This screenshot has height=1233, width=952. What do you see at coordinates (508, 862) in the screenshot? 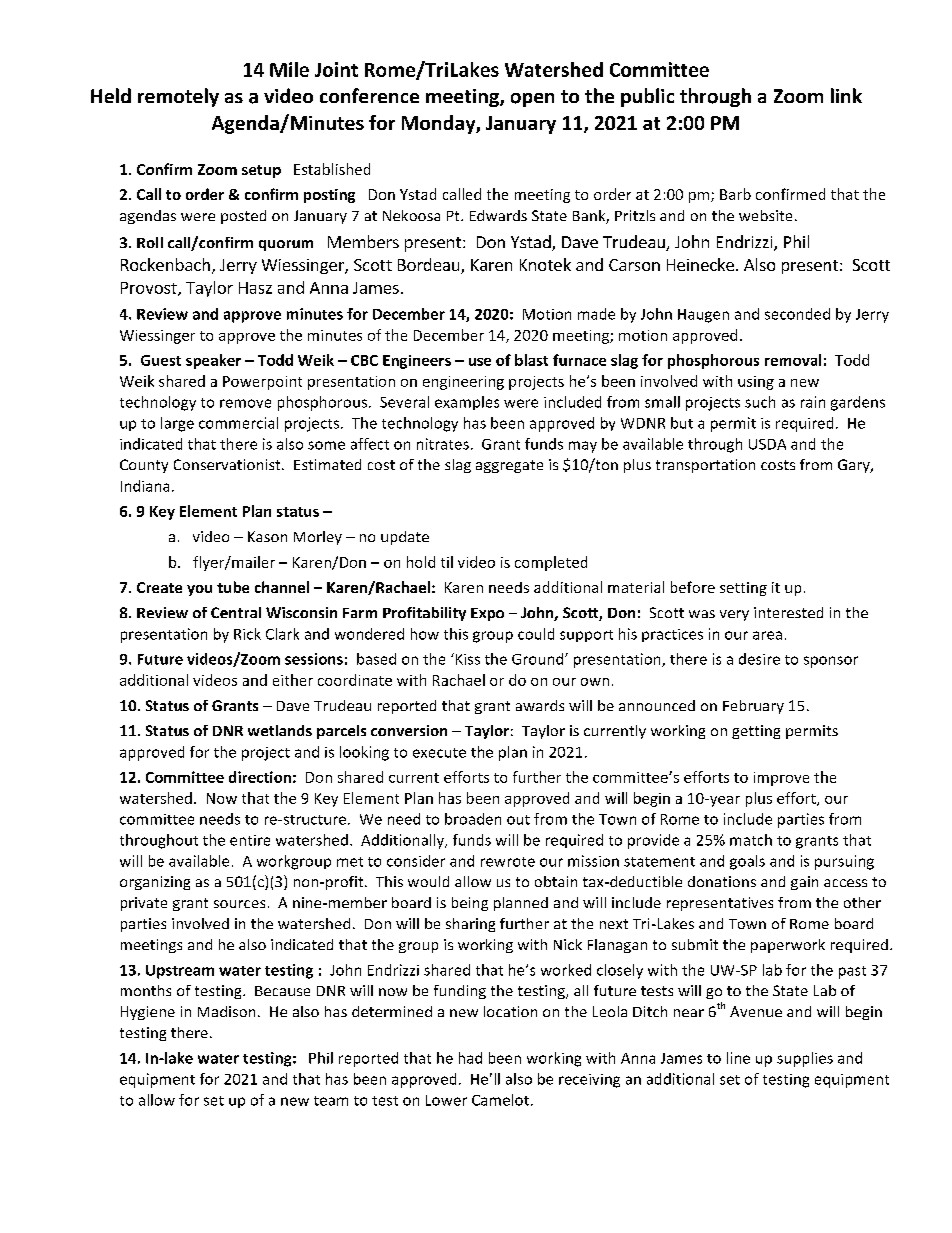
I see `rewrote` at bounding box center [508, 862].
